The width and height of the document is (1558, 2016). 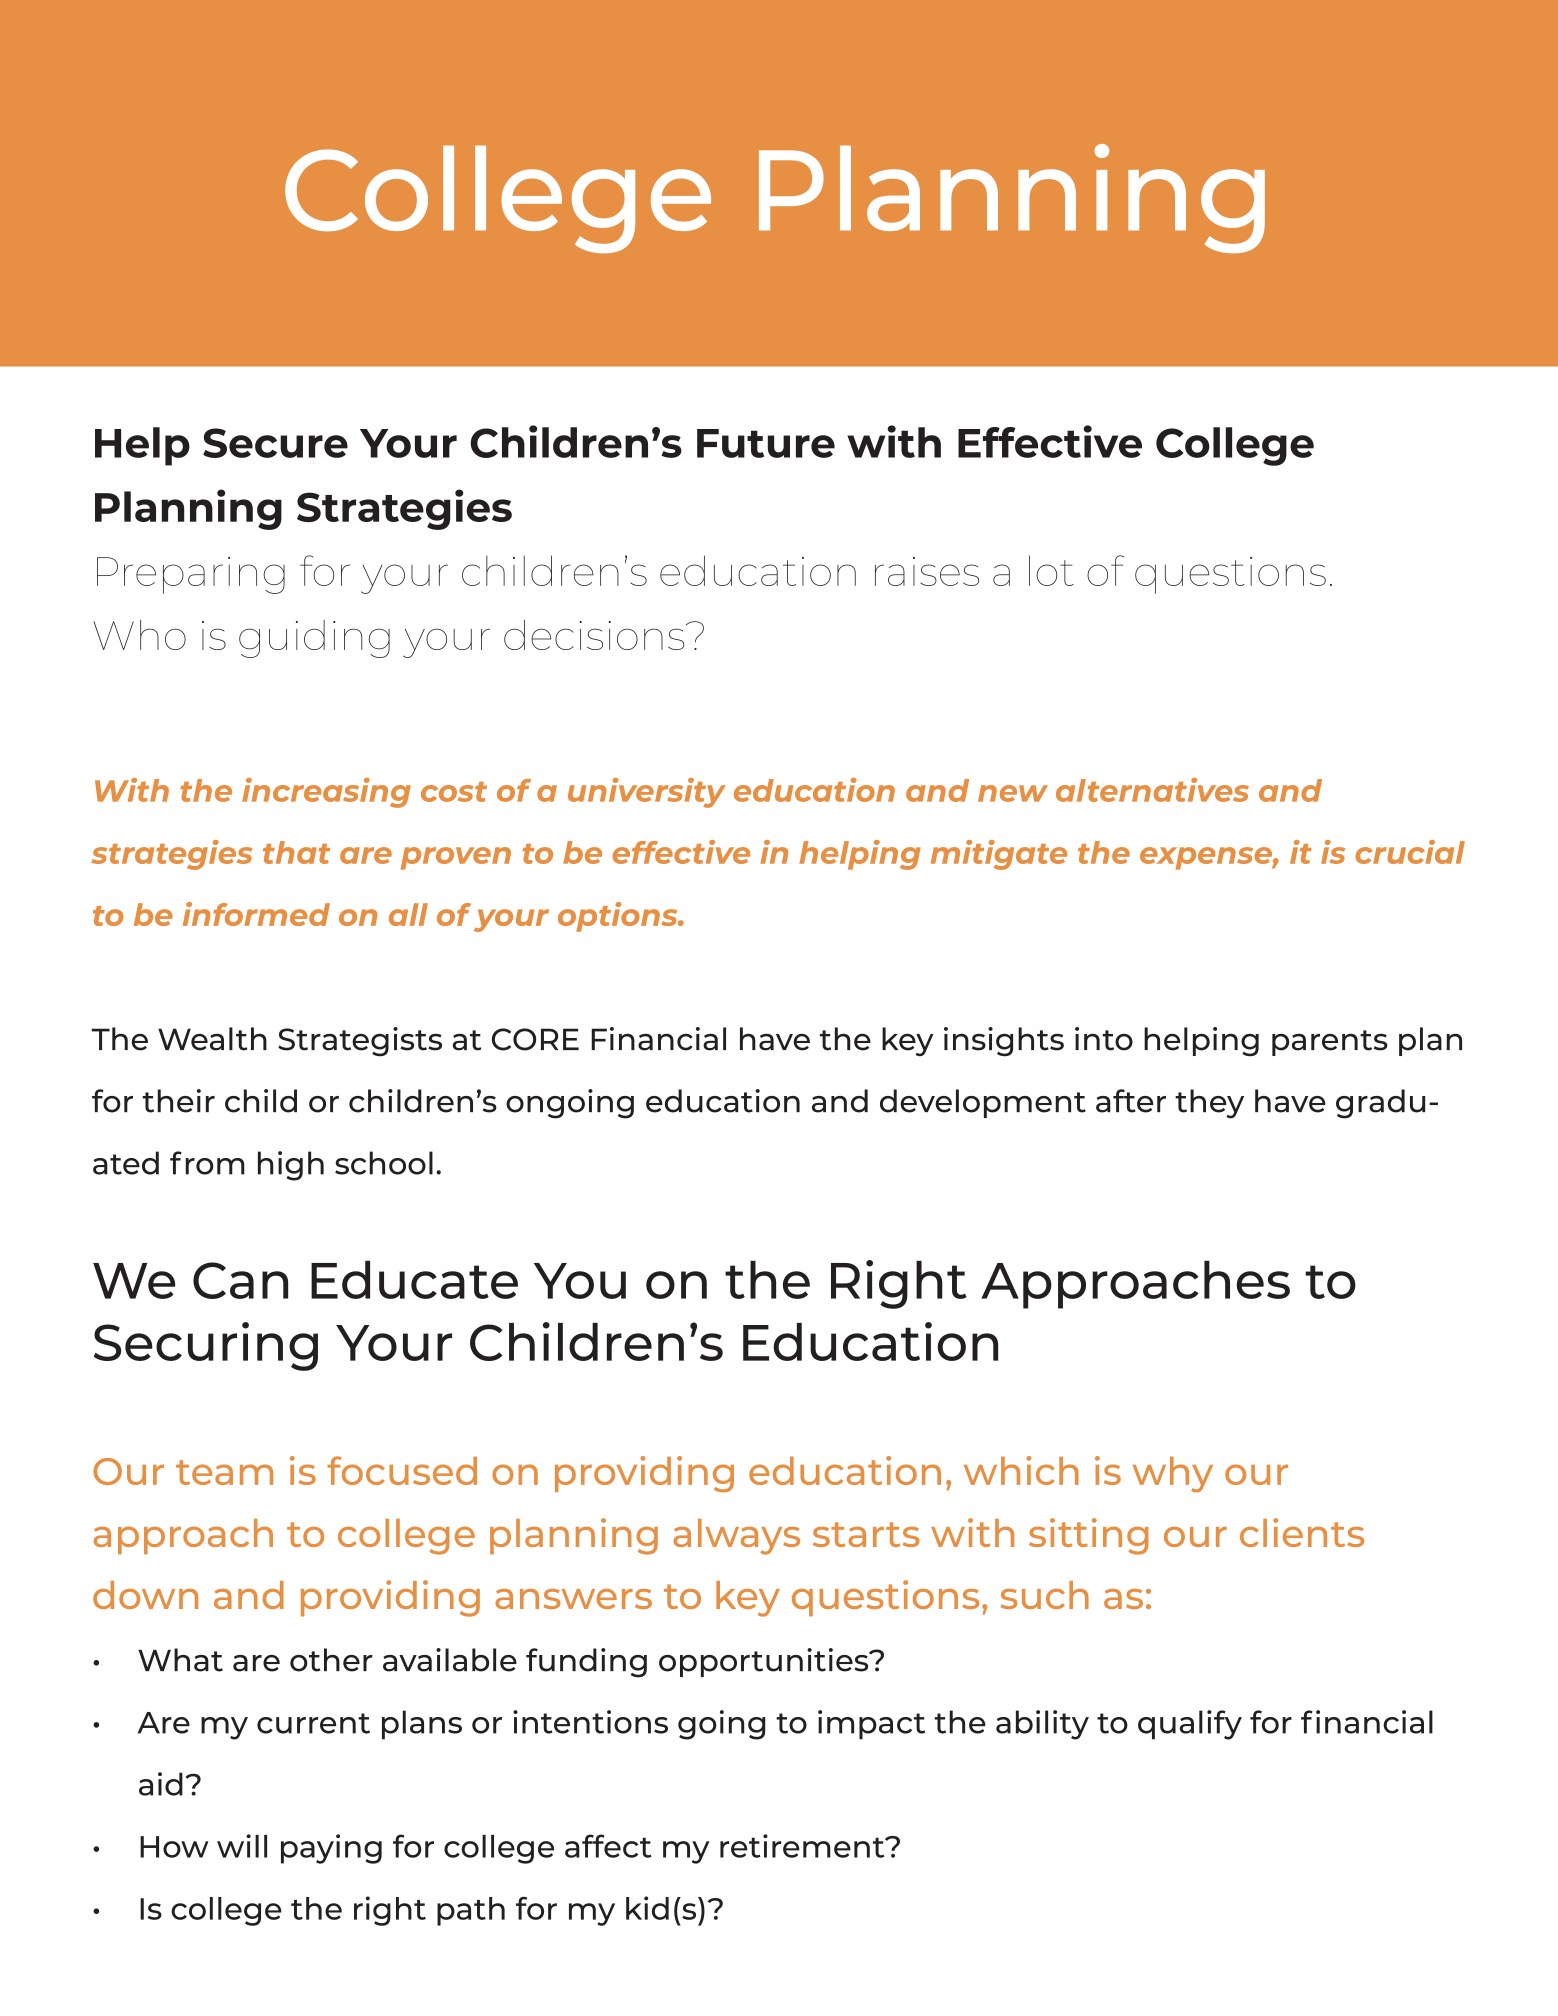 What do you see at coordinates (983, 1103) in the document?
I see `development` at bounding box center [983, 1103].
